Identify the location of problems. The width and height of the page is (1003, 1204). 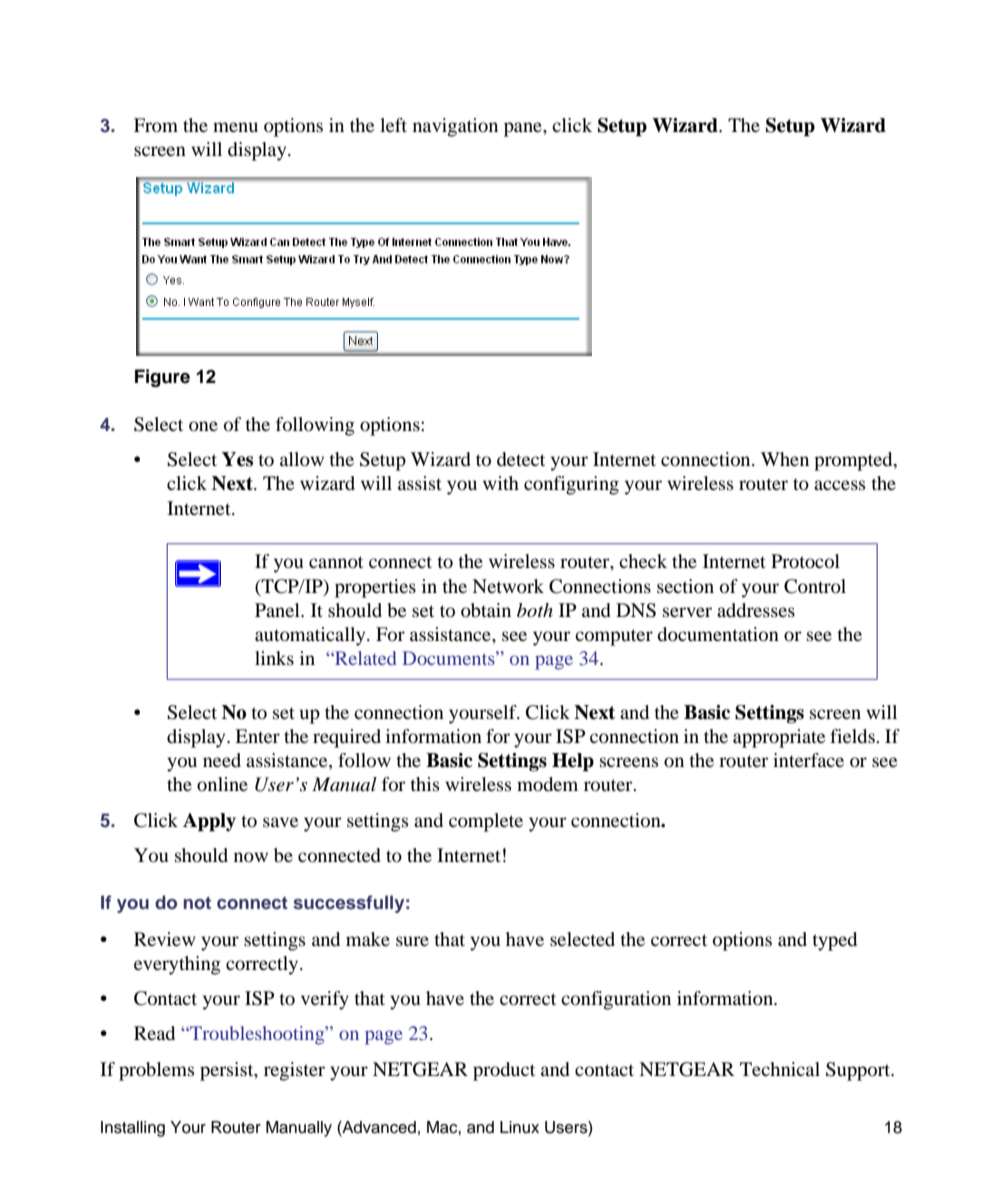
(157, 1071).
